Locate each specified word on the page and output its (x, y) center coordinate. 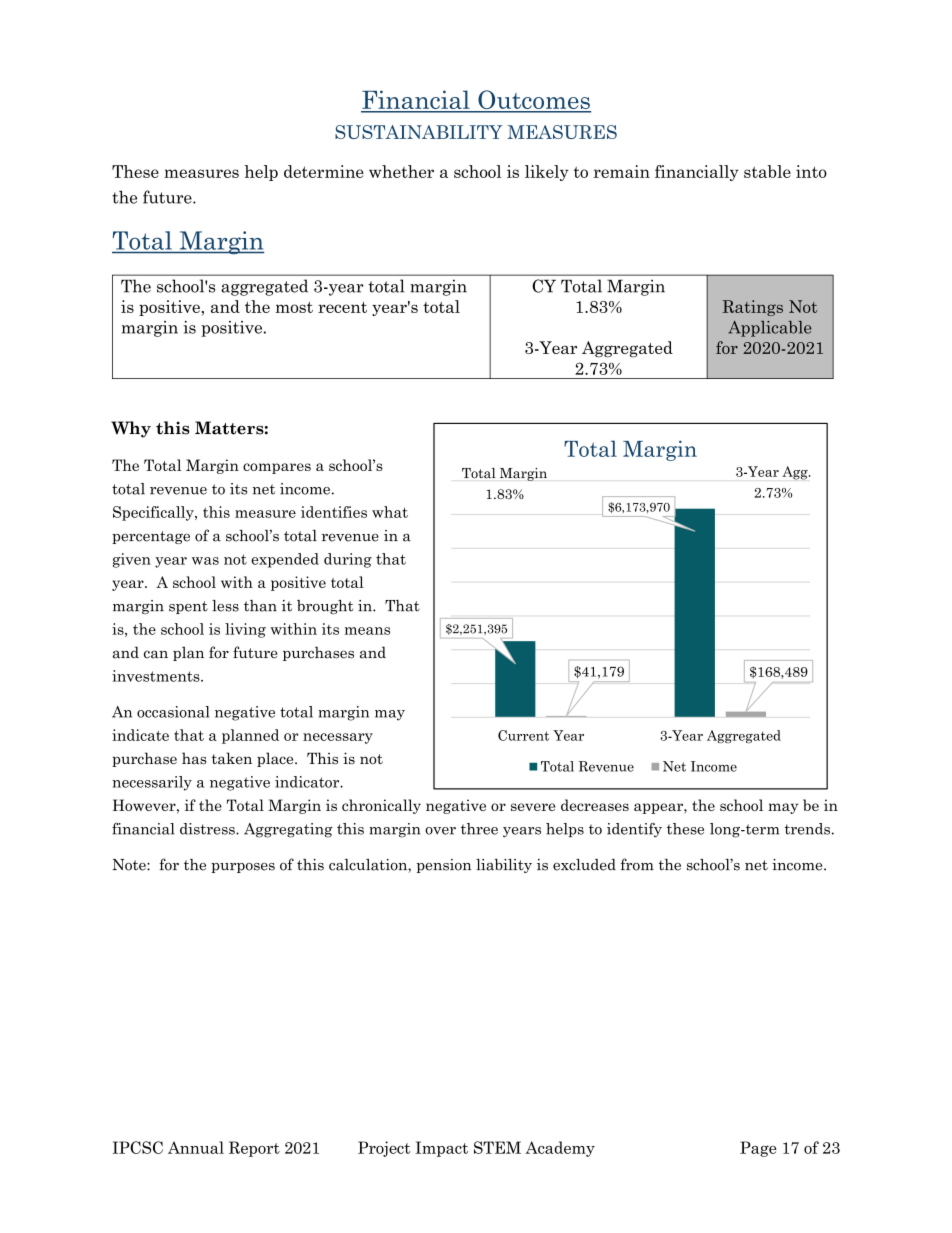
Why (131, 429)
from (637, 864)
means (367, 631)
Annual (196, 1147)
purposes (243, 868)
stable (767, 171)
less (225, 606)
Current (523, 735)
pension (444, 866)
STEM (497, 1147)
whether (401, 171)
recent (342, 307)
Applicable (769, 329)
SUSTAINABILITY (419, 132)
